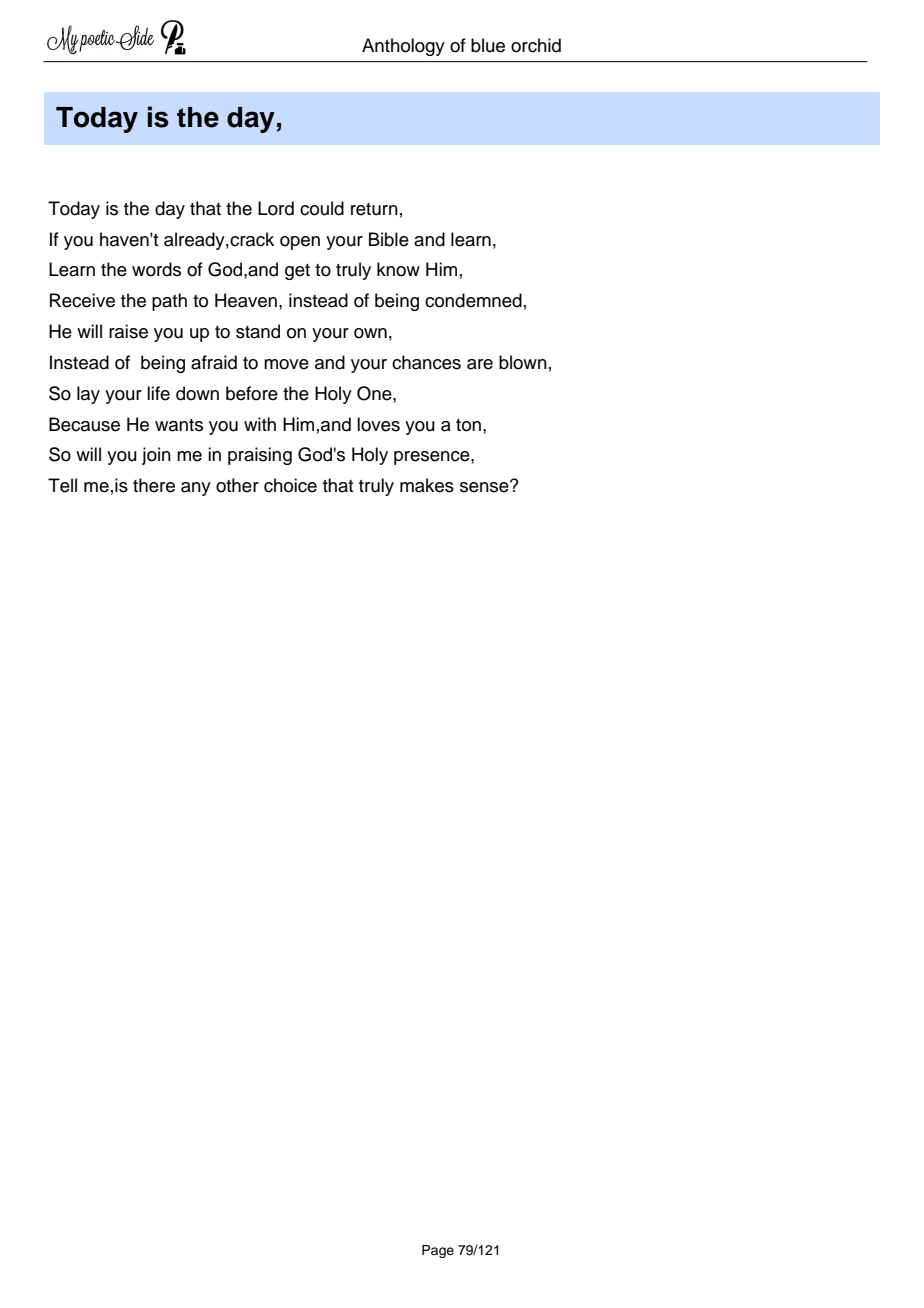 The width and height of the image is (924, 1308). Describe the element at coordinates (427, 485) in the image. I see `makes` at that location.
